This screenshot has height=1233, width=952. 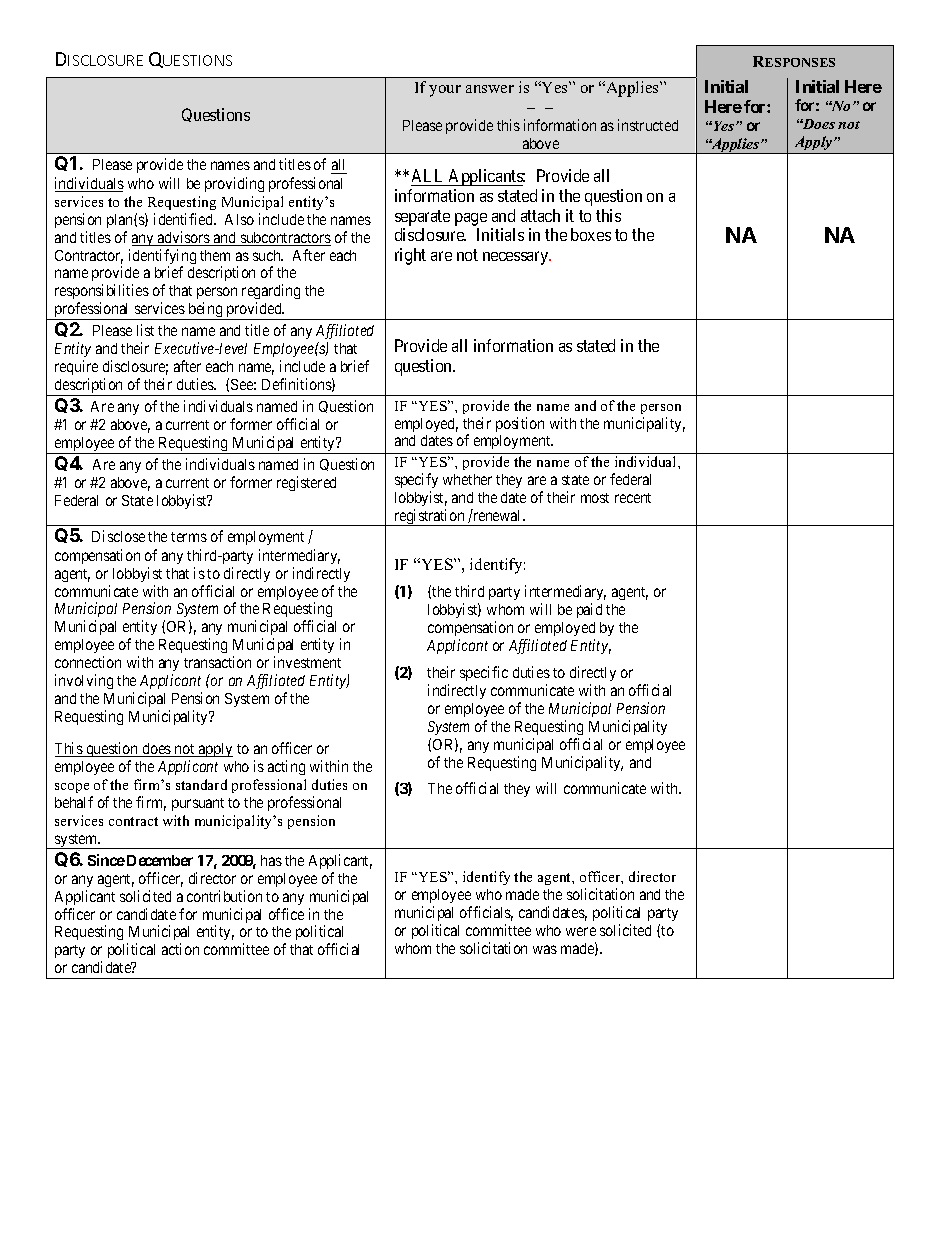 I want to click on registration, so click(x=429, y=517).
